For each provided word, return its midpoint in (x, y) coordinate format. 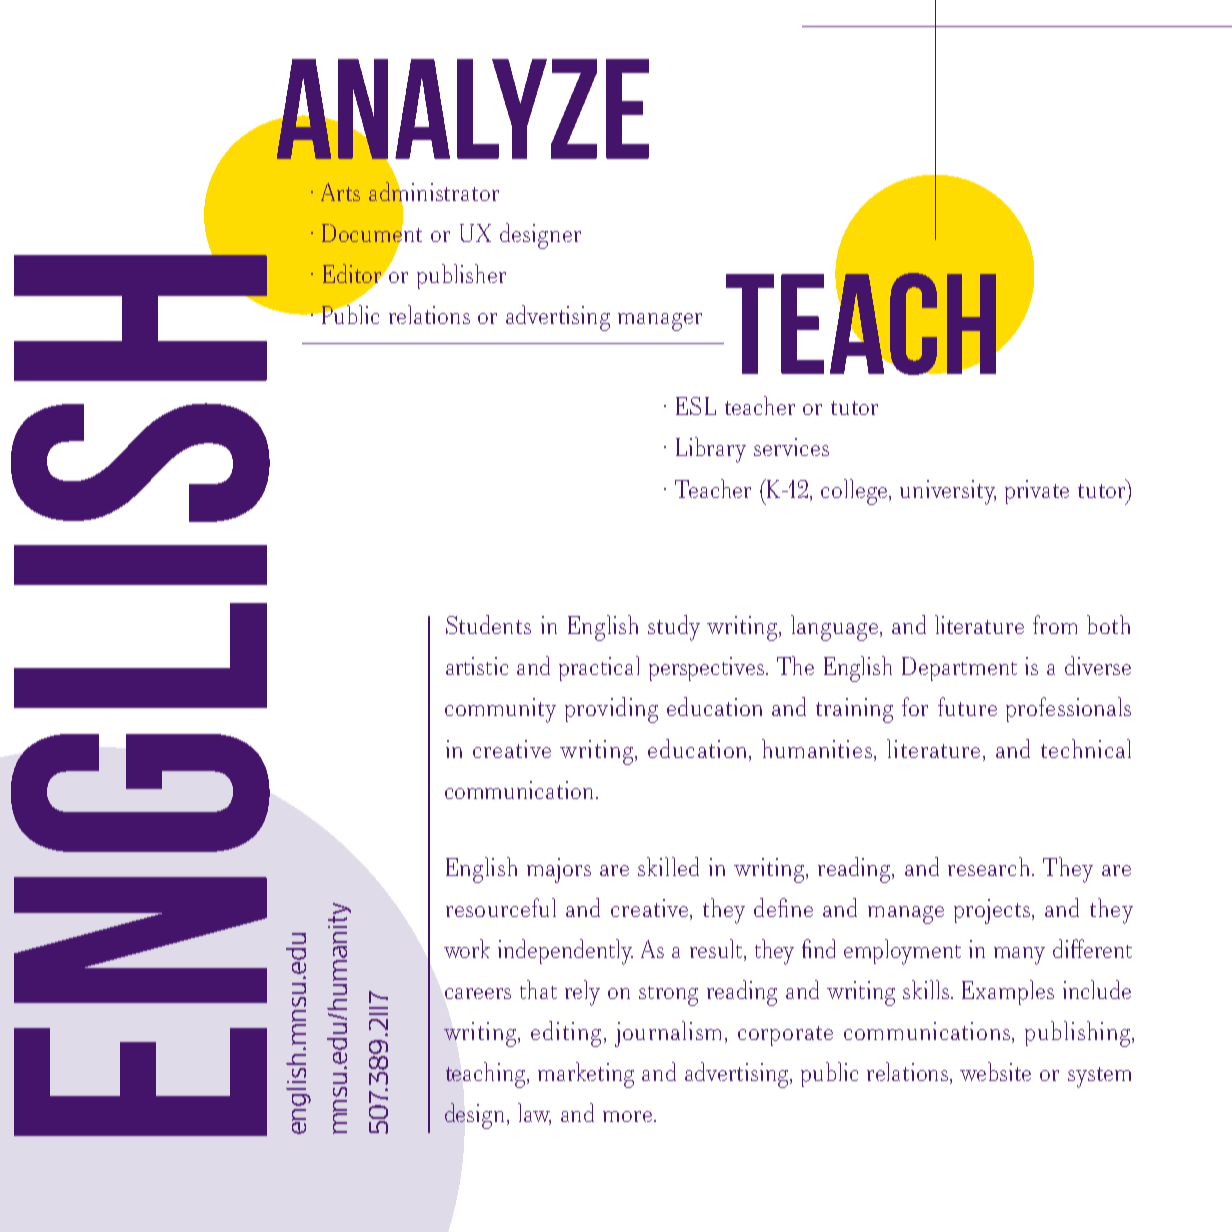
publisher (461, 276)
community (500, 710)
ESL (696, 406)
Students (488, 624)
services (791, 447)
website (995, 1071)
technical (1086, 748)
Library (711, 450)
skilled (668, 866)
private (1037, 492)
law (534, 1114)
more (629, 1116)
